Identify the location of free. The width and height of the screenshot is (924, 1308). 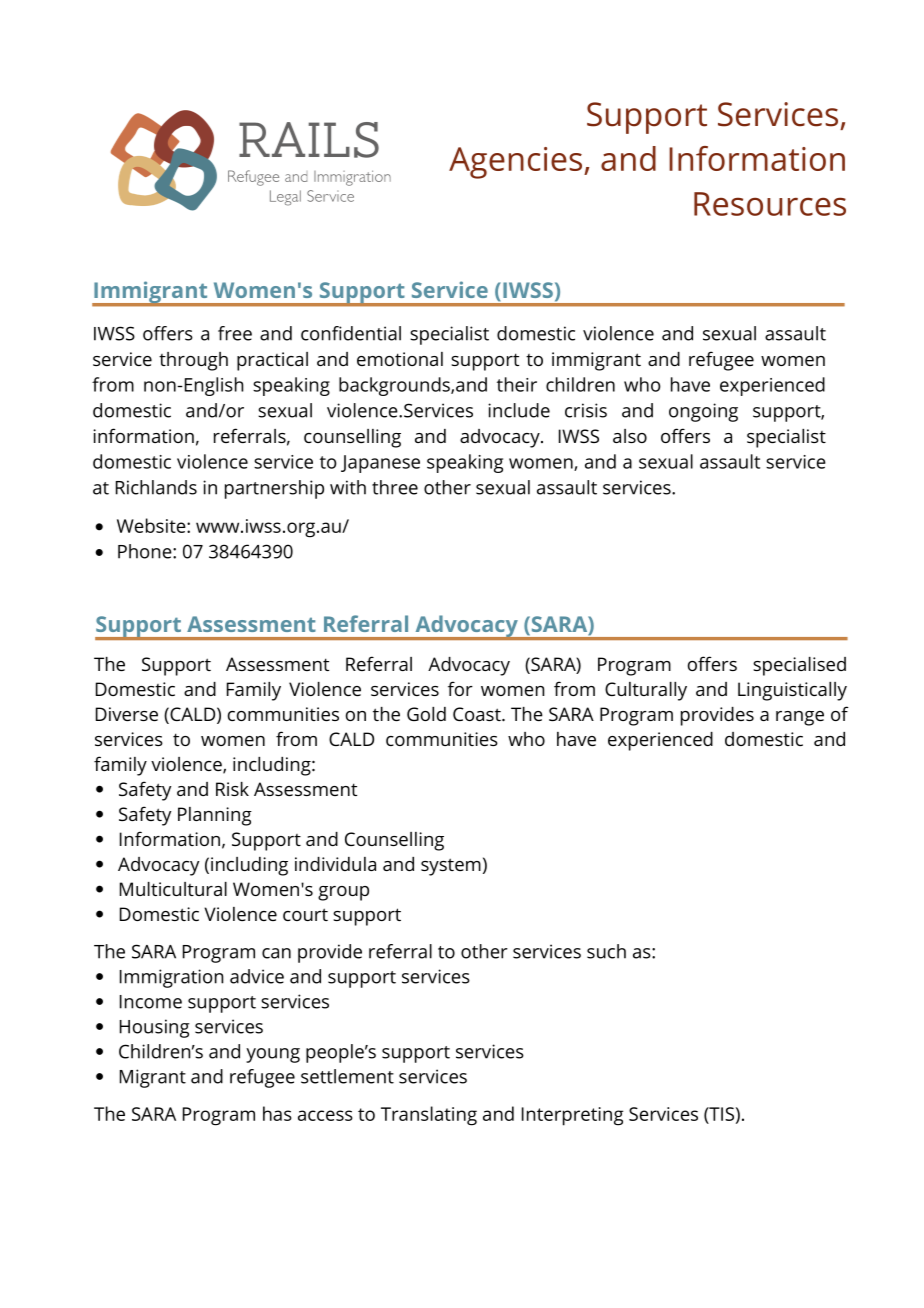
(235, 333).
